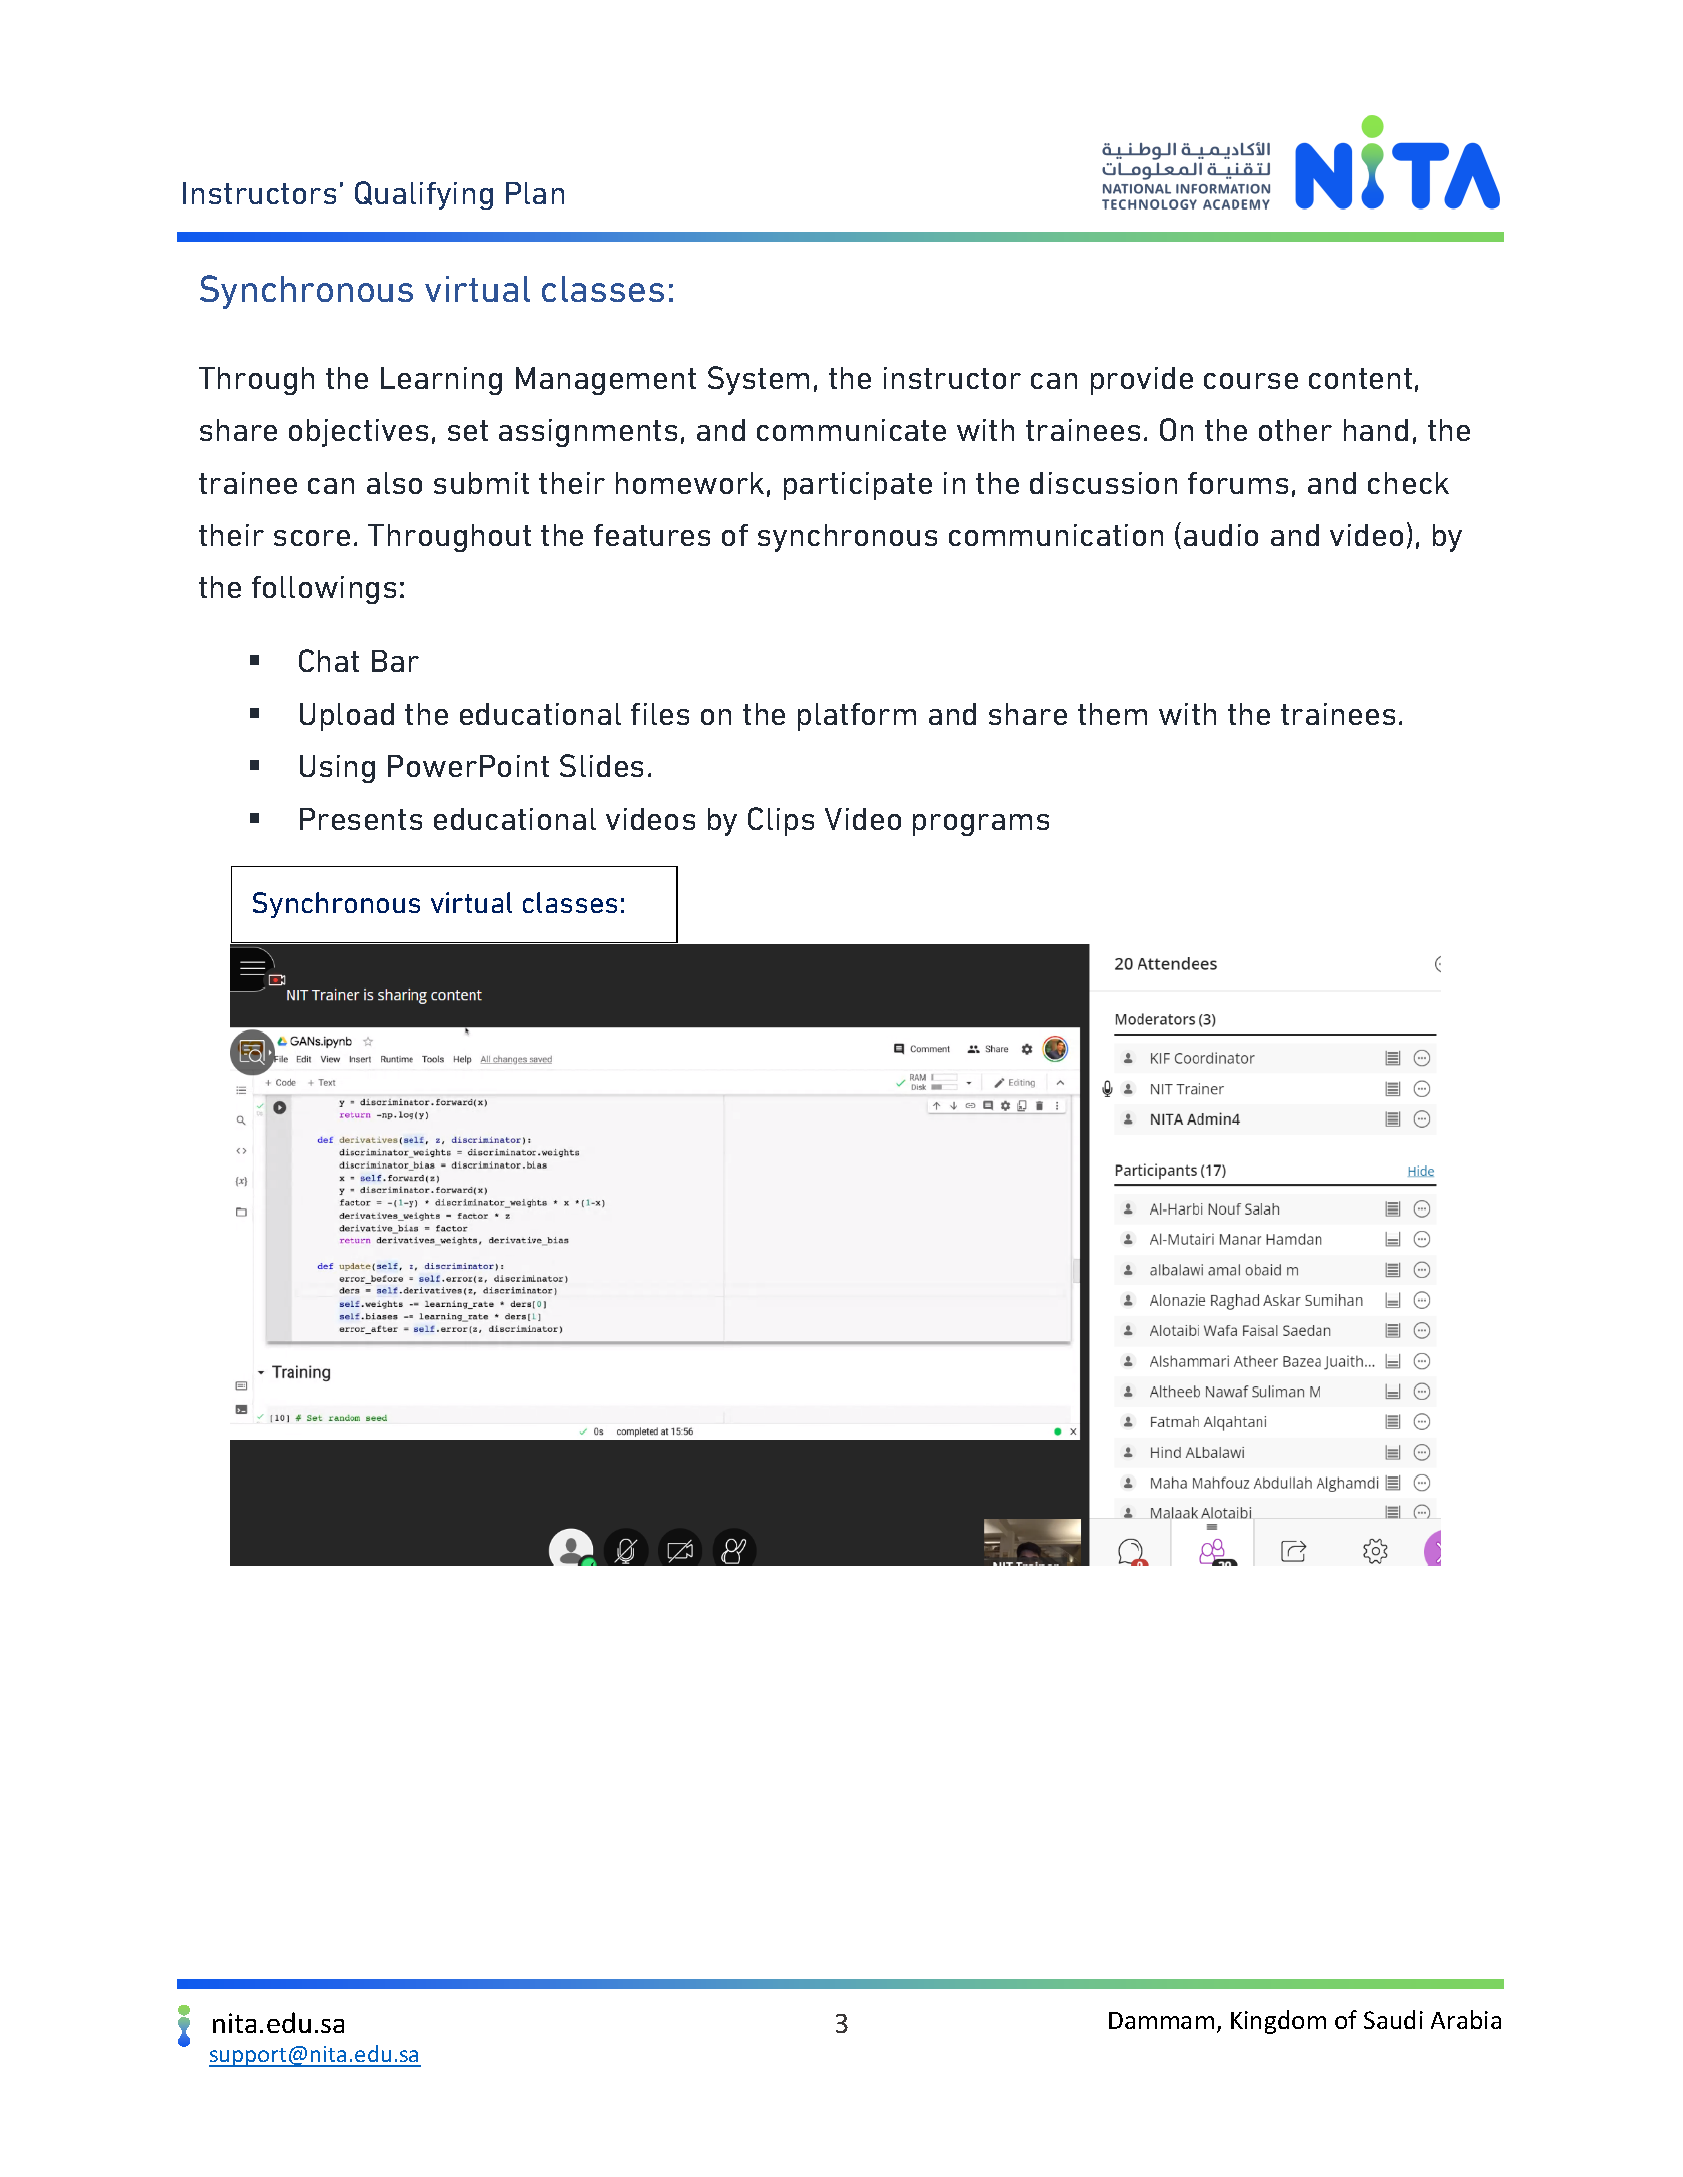 This document has height=2177, width=1683. Describe the element at coordinates (758, 380) in the document. I see `System` at that location.
